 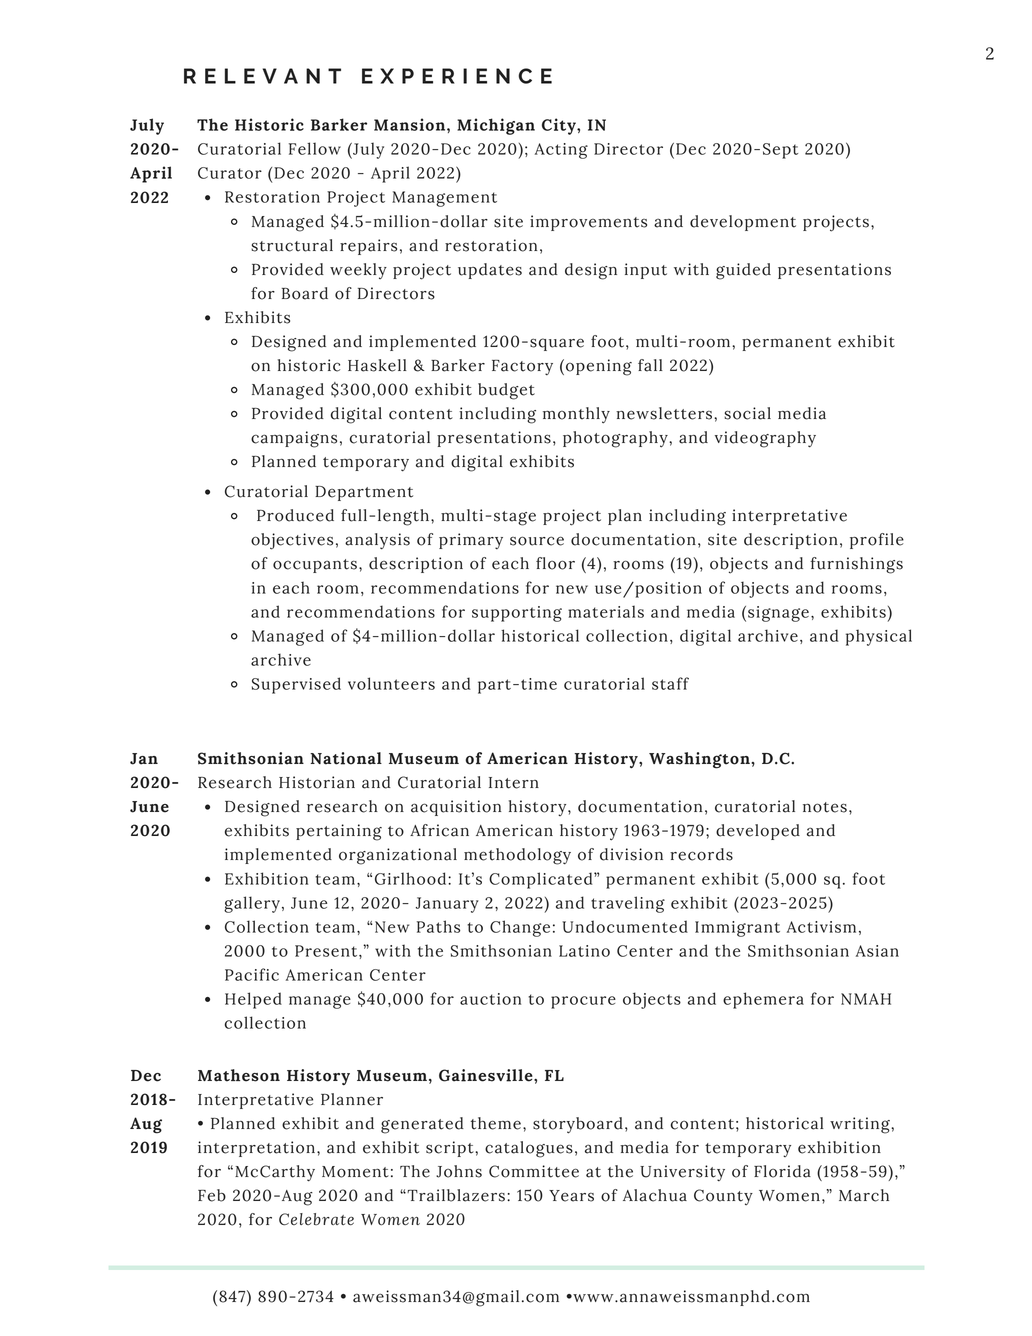 What do you see at coordinates (534, 1171) in the screenshot?
I see `Committee` at bounding box center [534, 1171].
